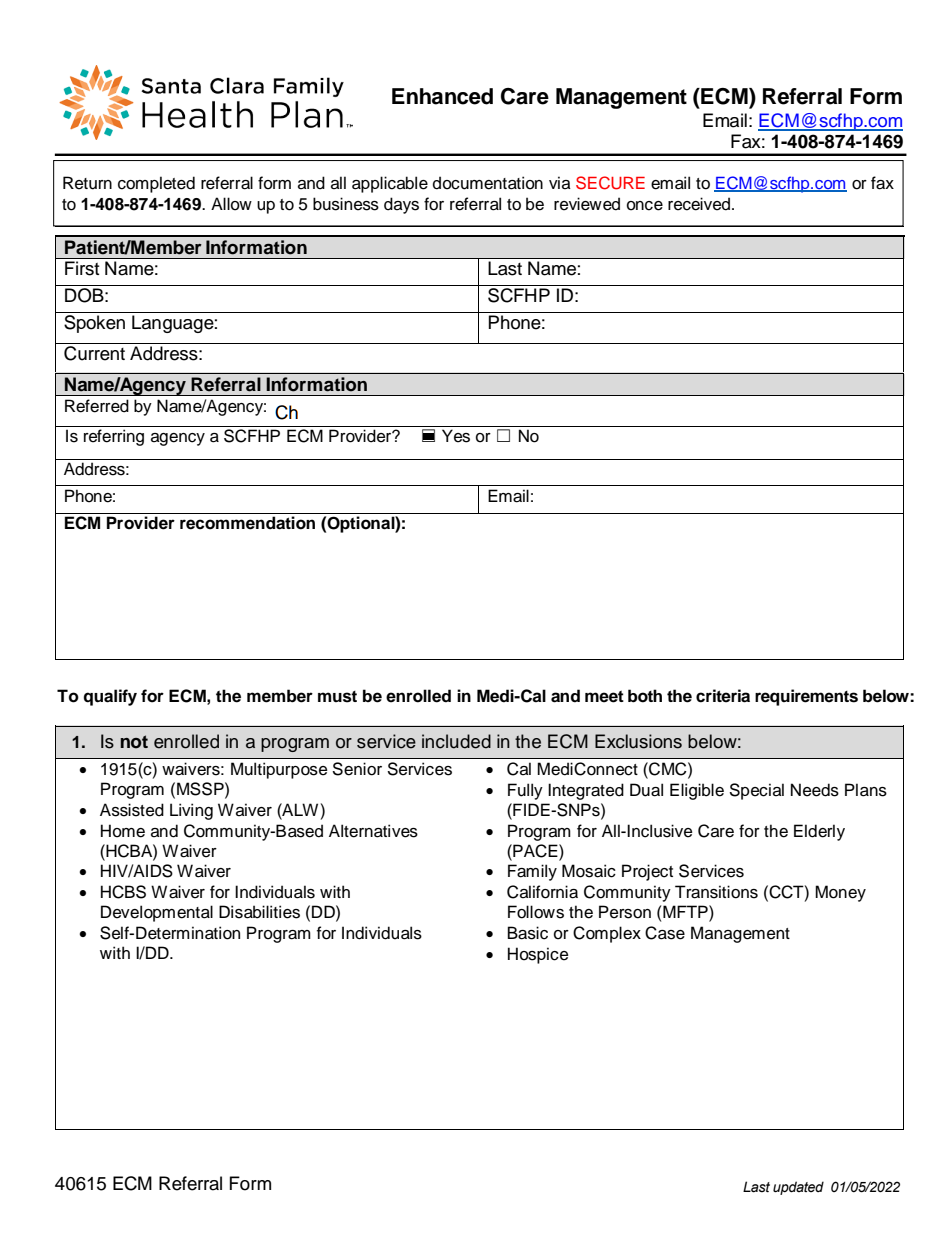 The height and width of the screenshot is (1233, 952). I want to click on Enhanced, so click(442, 96).
